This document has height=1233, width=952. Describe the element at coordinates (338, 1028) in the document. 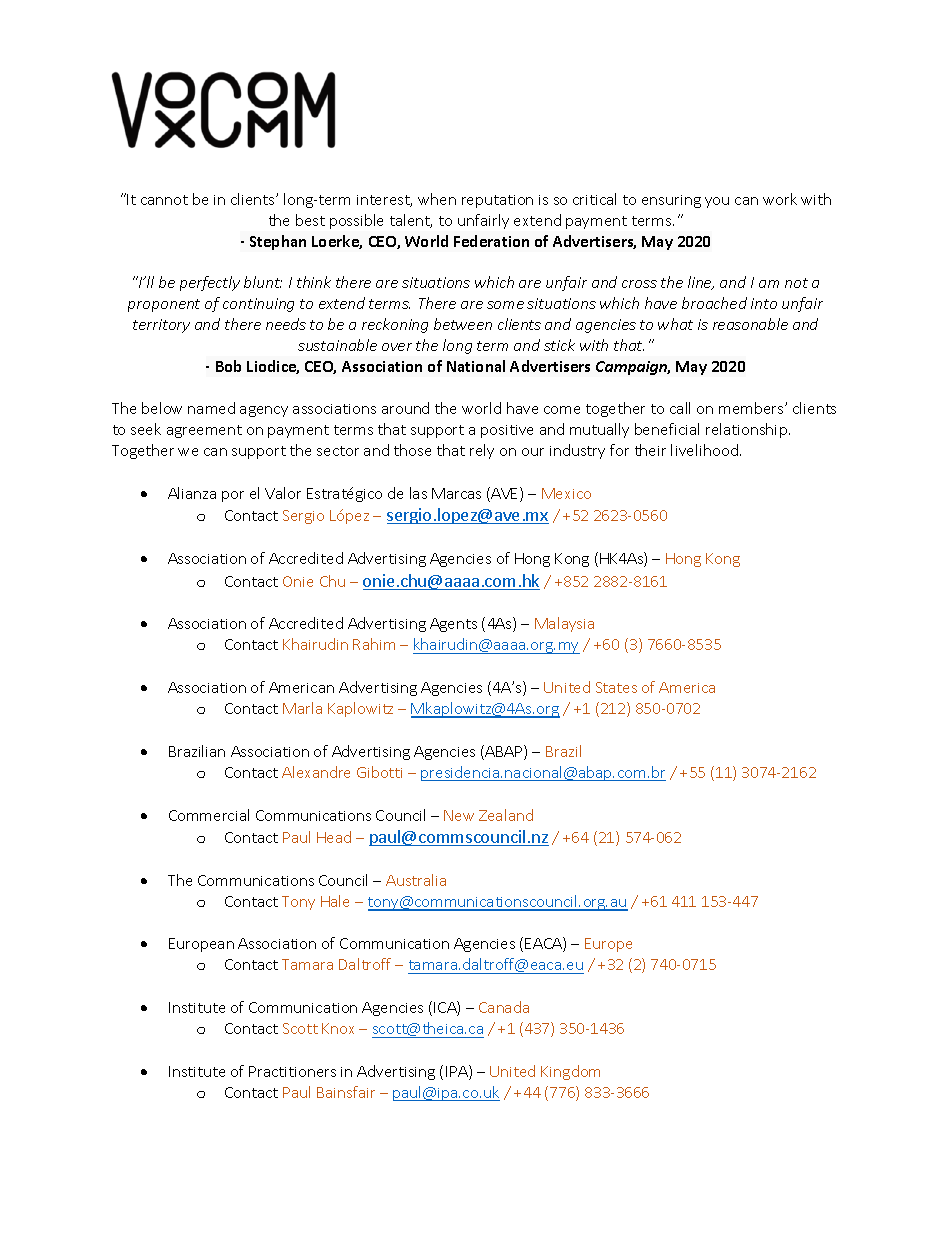

I see `Knox` at that location.
